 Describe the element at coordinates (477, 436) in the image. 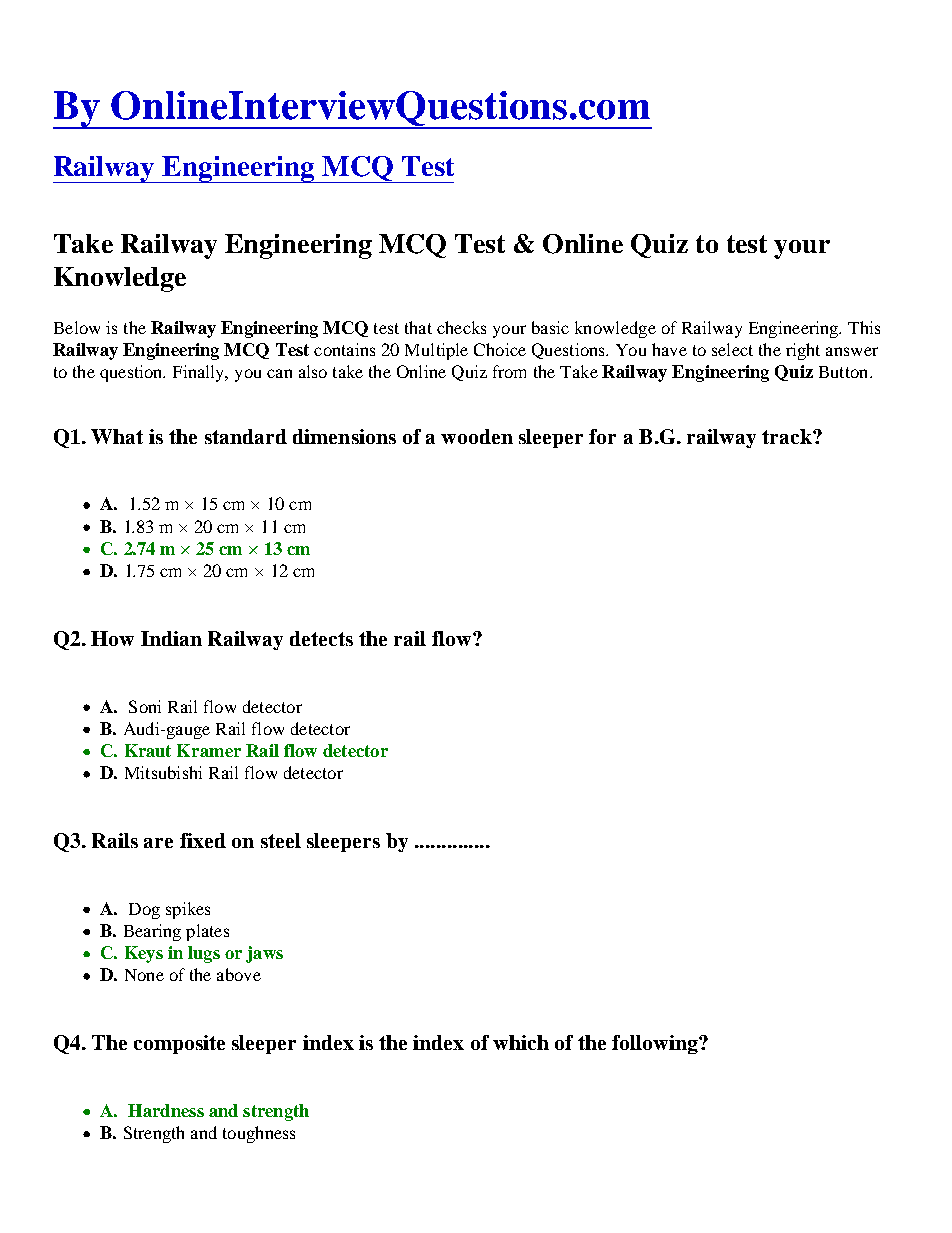

I see `wooden` at that location.
